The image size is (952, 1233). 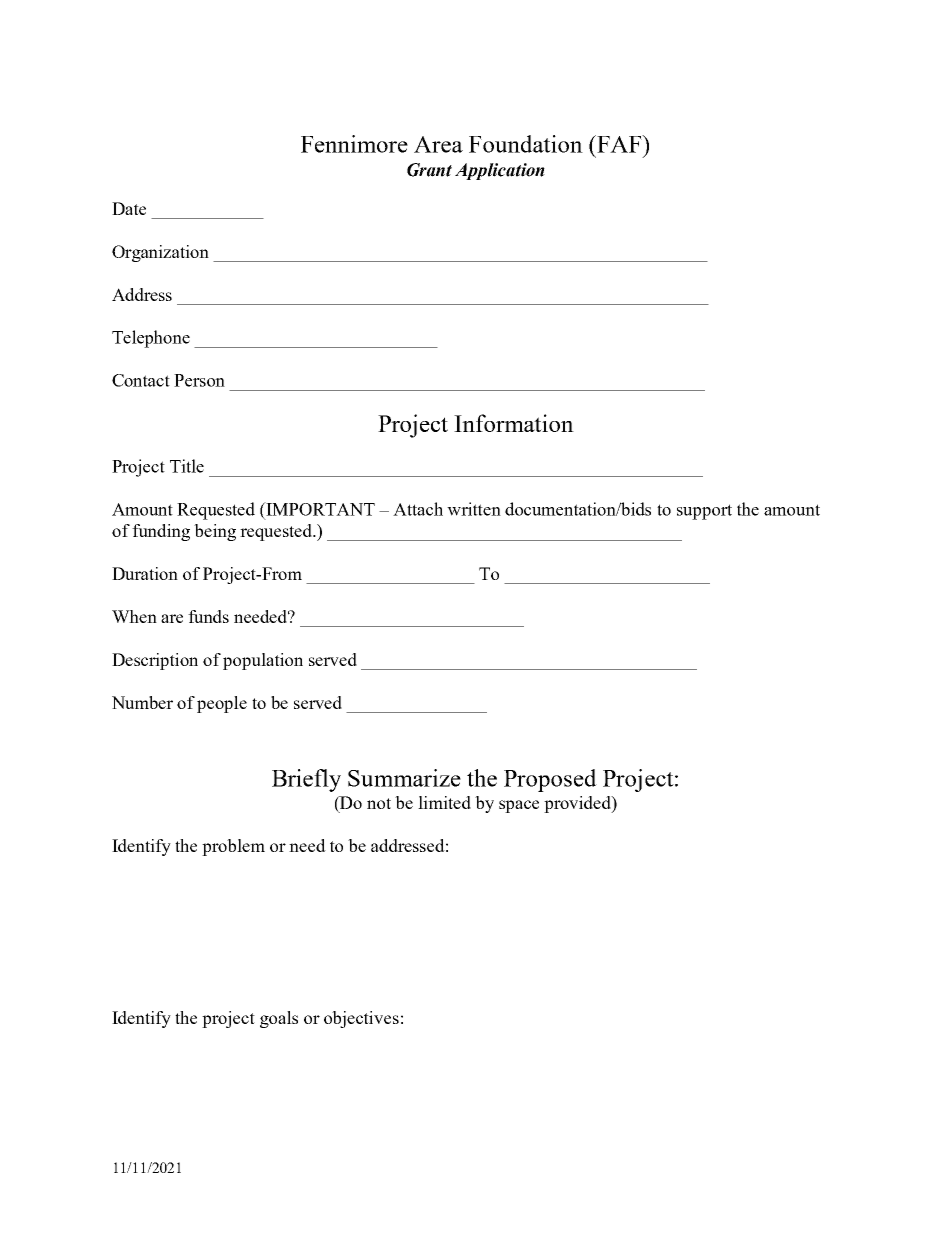 What do you see at coordinates (279, 1019) in the screenshot?
I see `goals` at bounding box center [279, 1019].
